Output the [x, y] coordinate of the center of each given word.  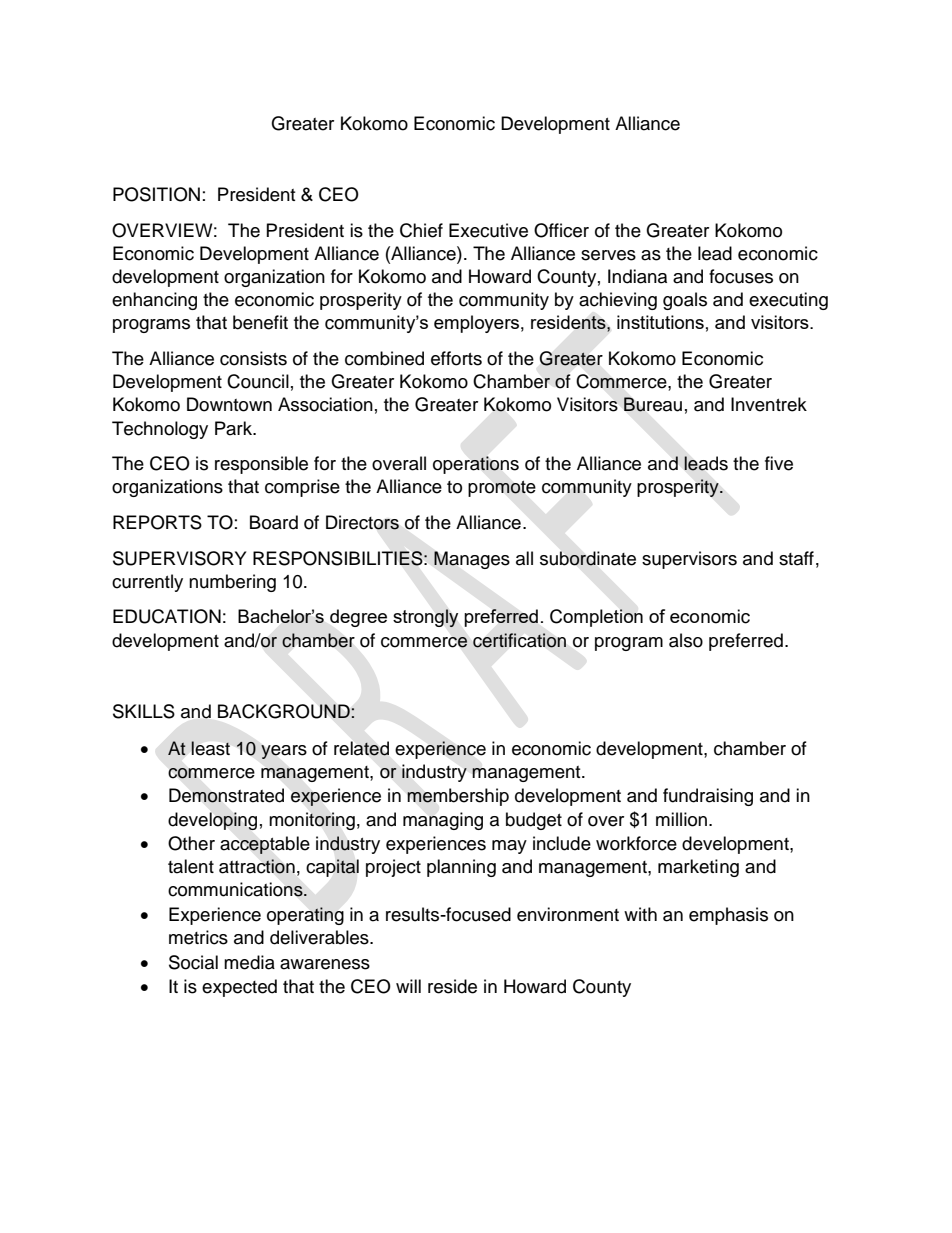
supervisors [689, 560]
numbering [232, 583]
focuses [741, 276]
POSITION [156, 194]
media [249, 962]
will [408, 986]
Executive [488, 230]
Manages [472, 560]
